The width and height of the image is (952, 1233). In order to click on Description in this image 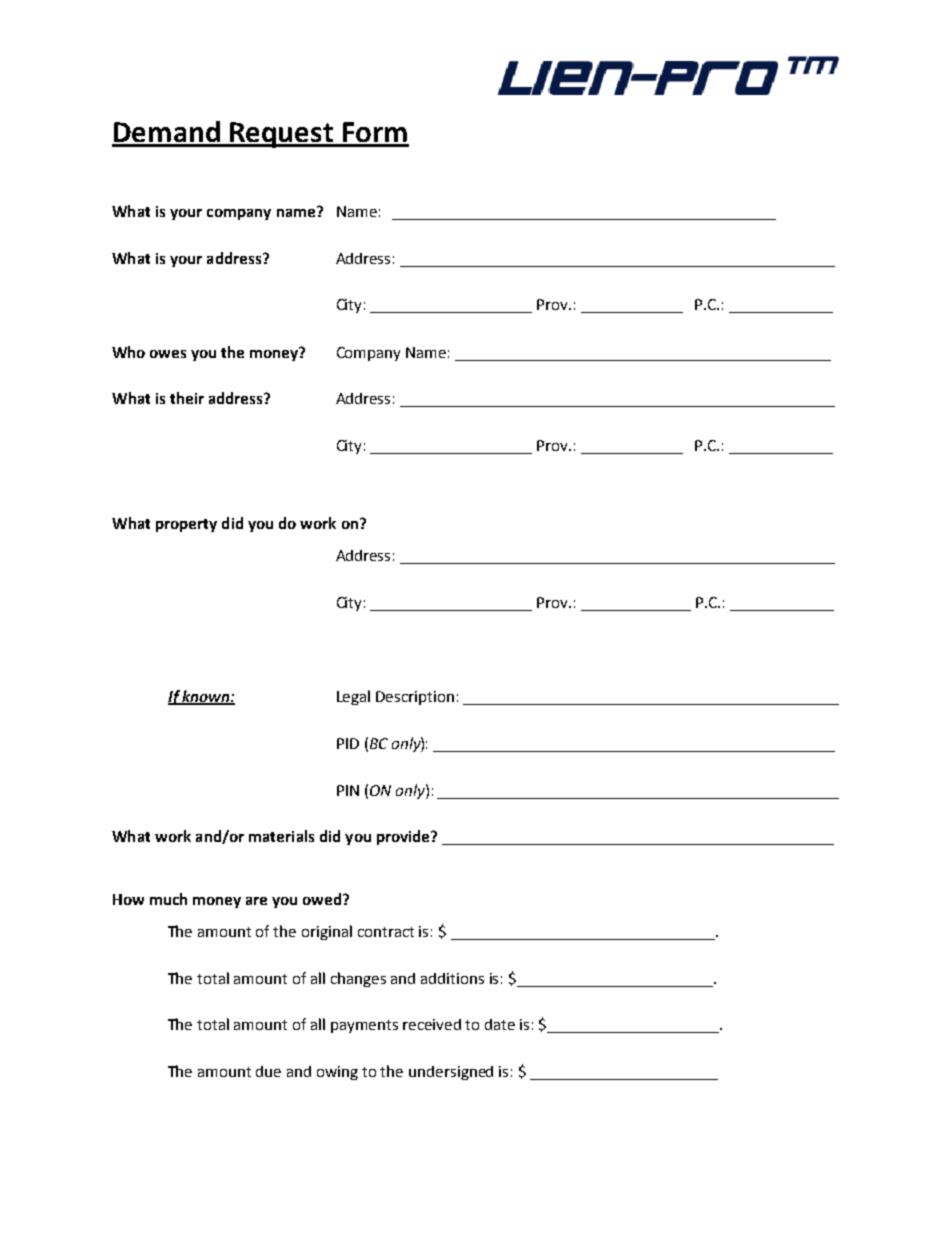, I will do `click(415, 698)`.
